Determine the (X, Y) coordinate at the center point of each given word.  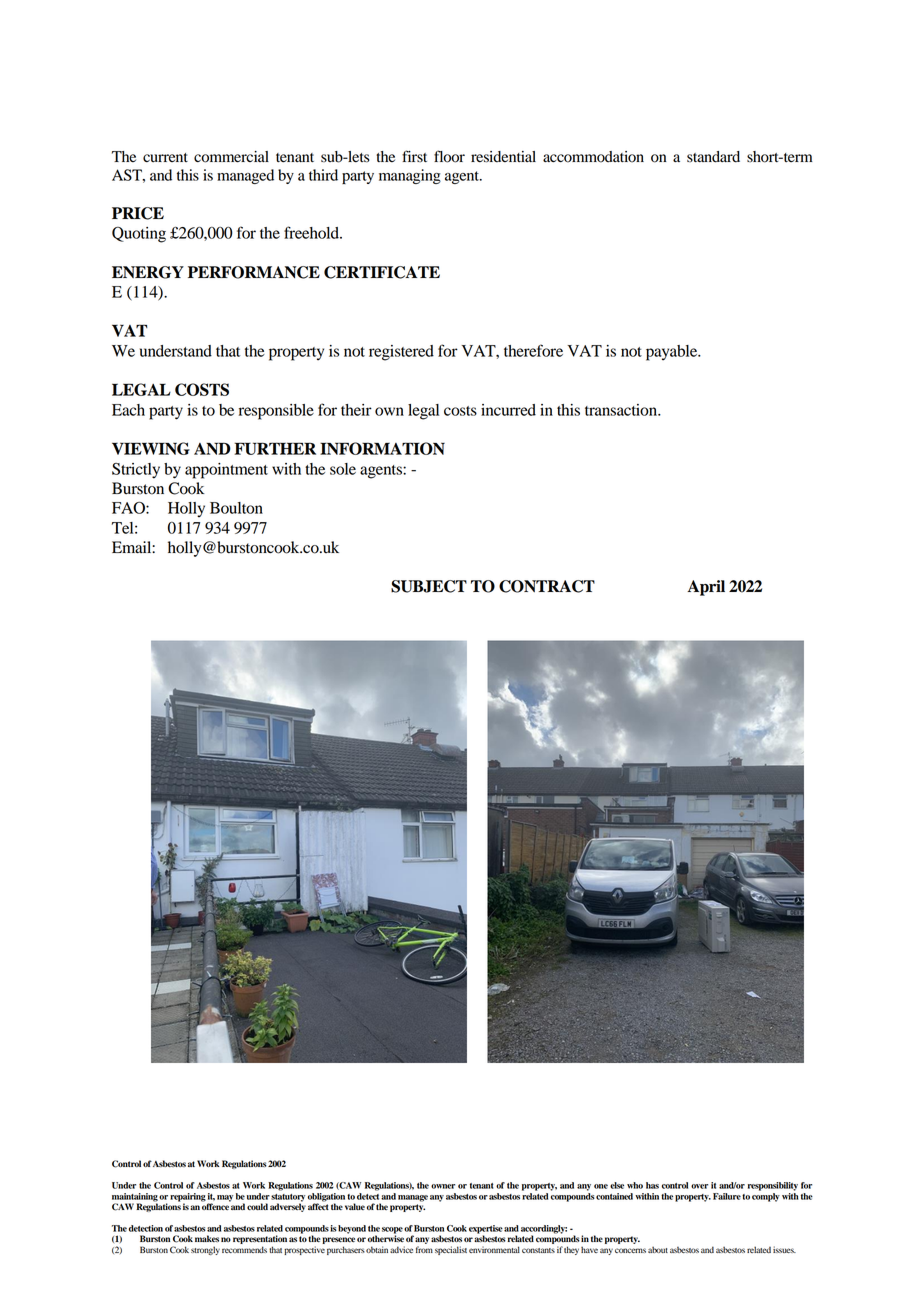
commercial (231, 157)
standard (713, 157)
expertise (486, 1230)
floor (449, 156)
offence (216, 1206)
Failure (727, 1196)
